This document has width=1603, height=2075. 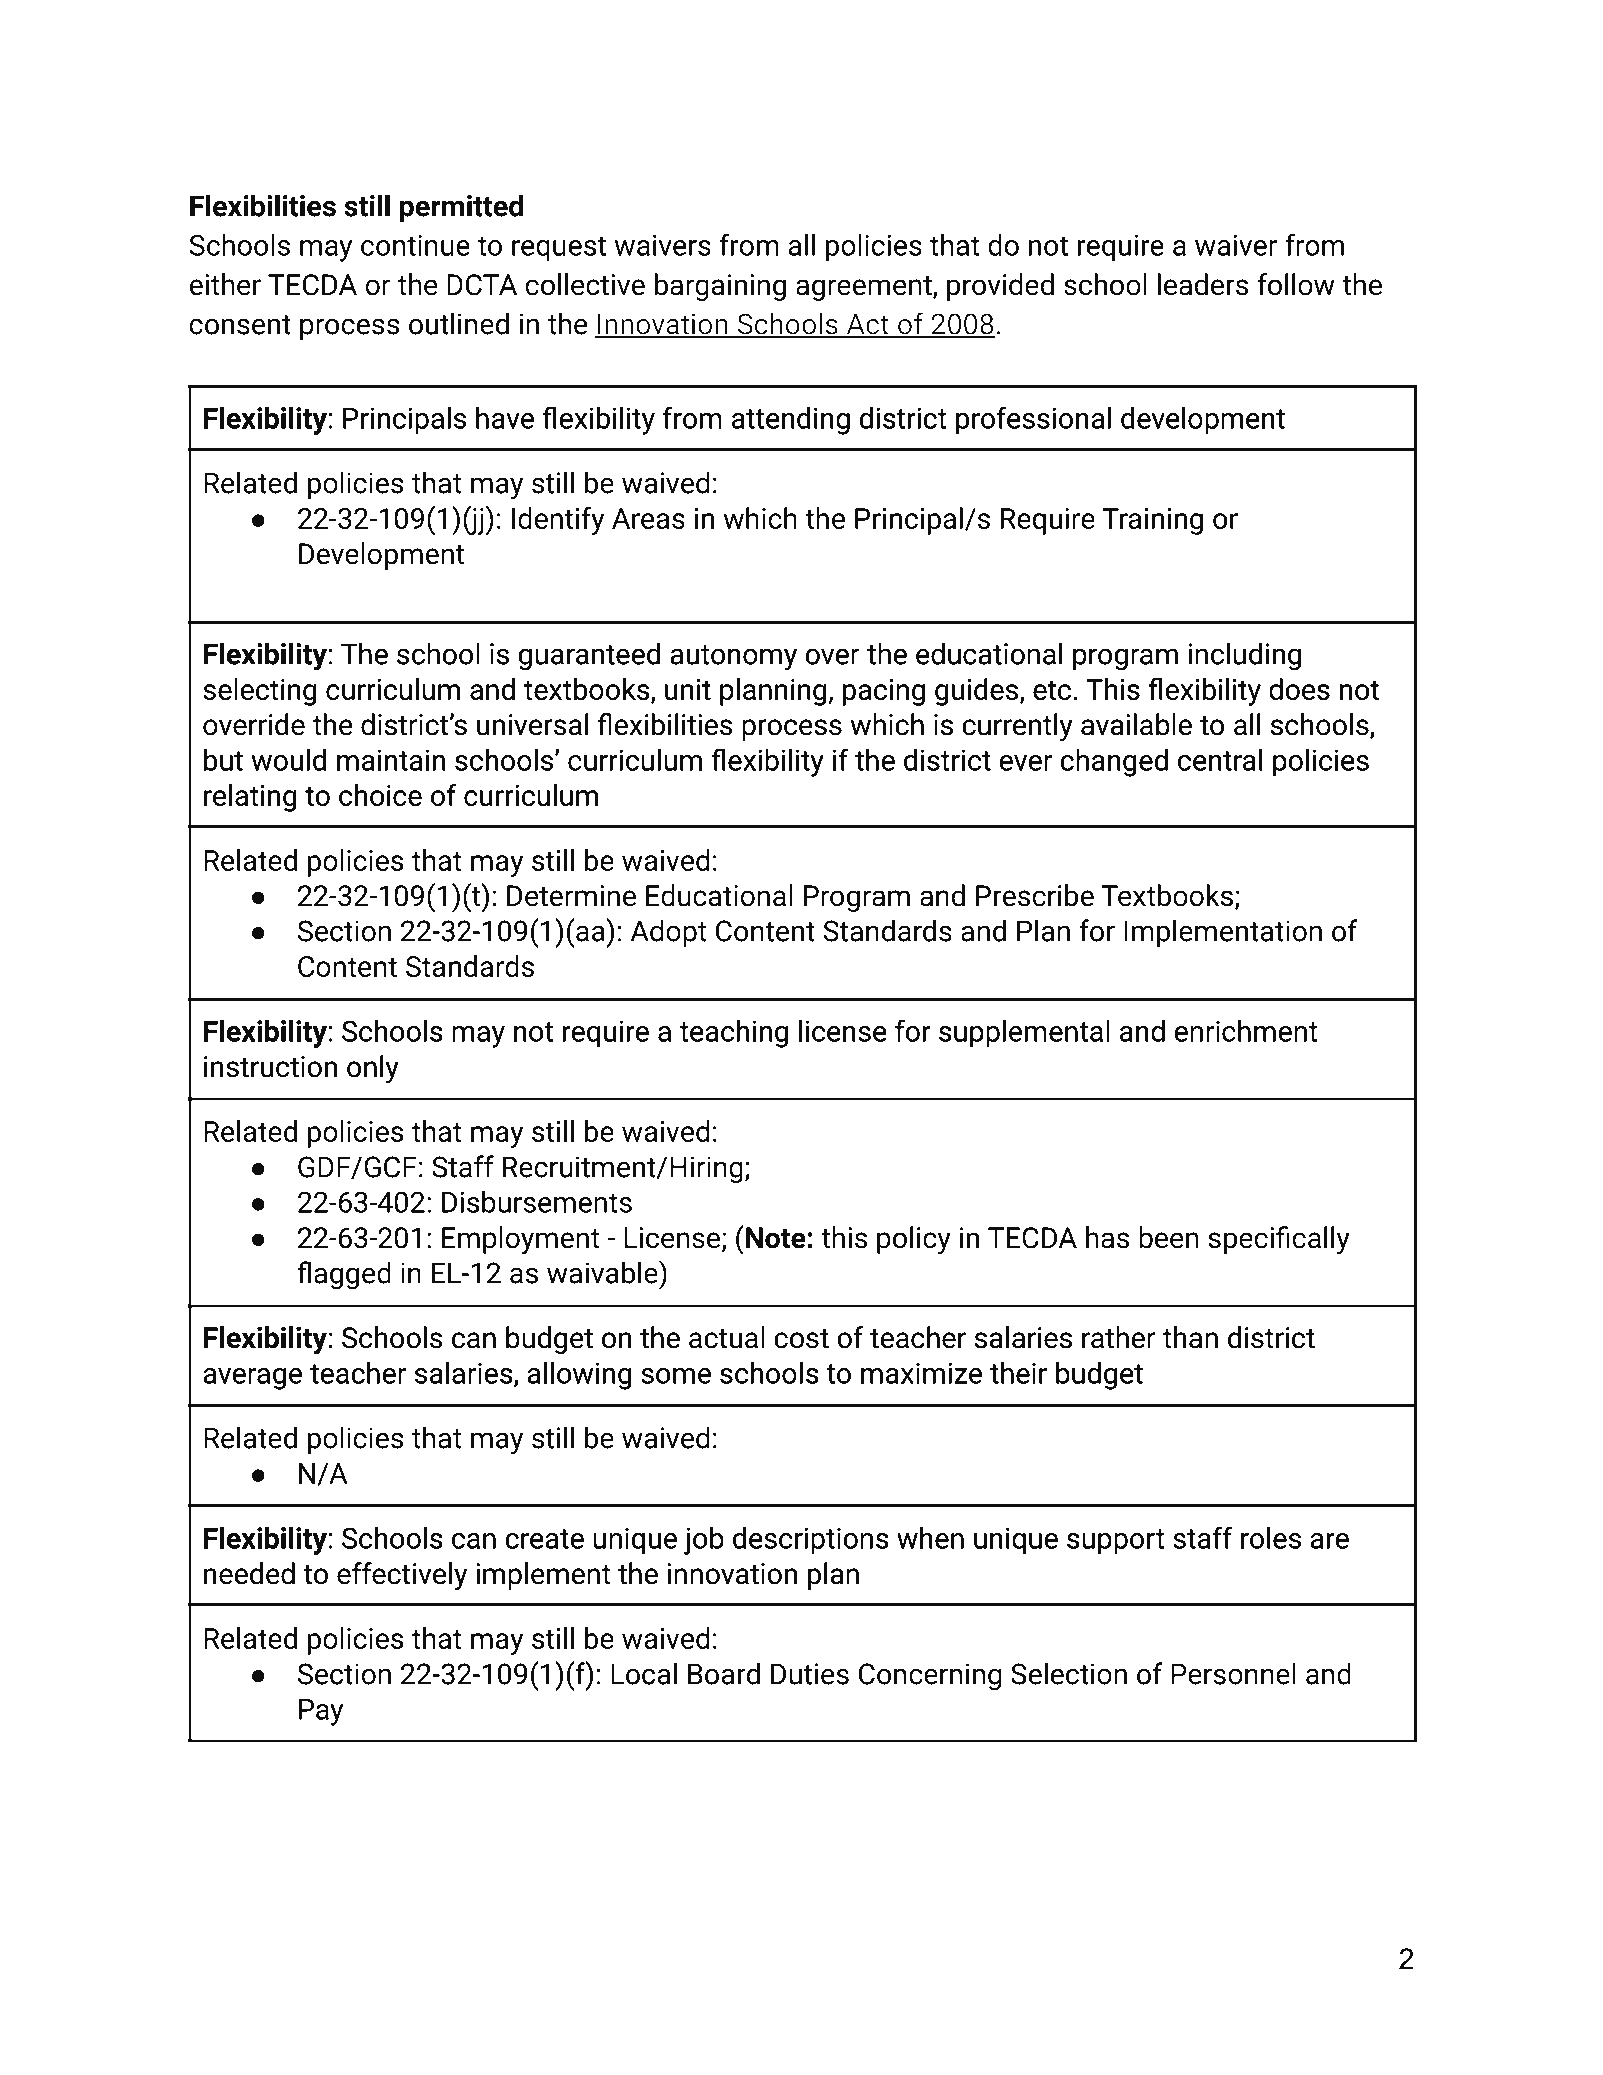 I want to click on bargaining, so click(x=720, y=287).
